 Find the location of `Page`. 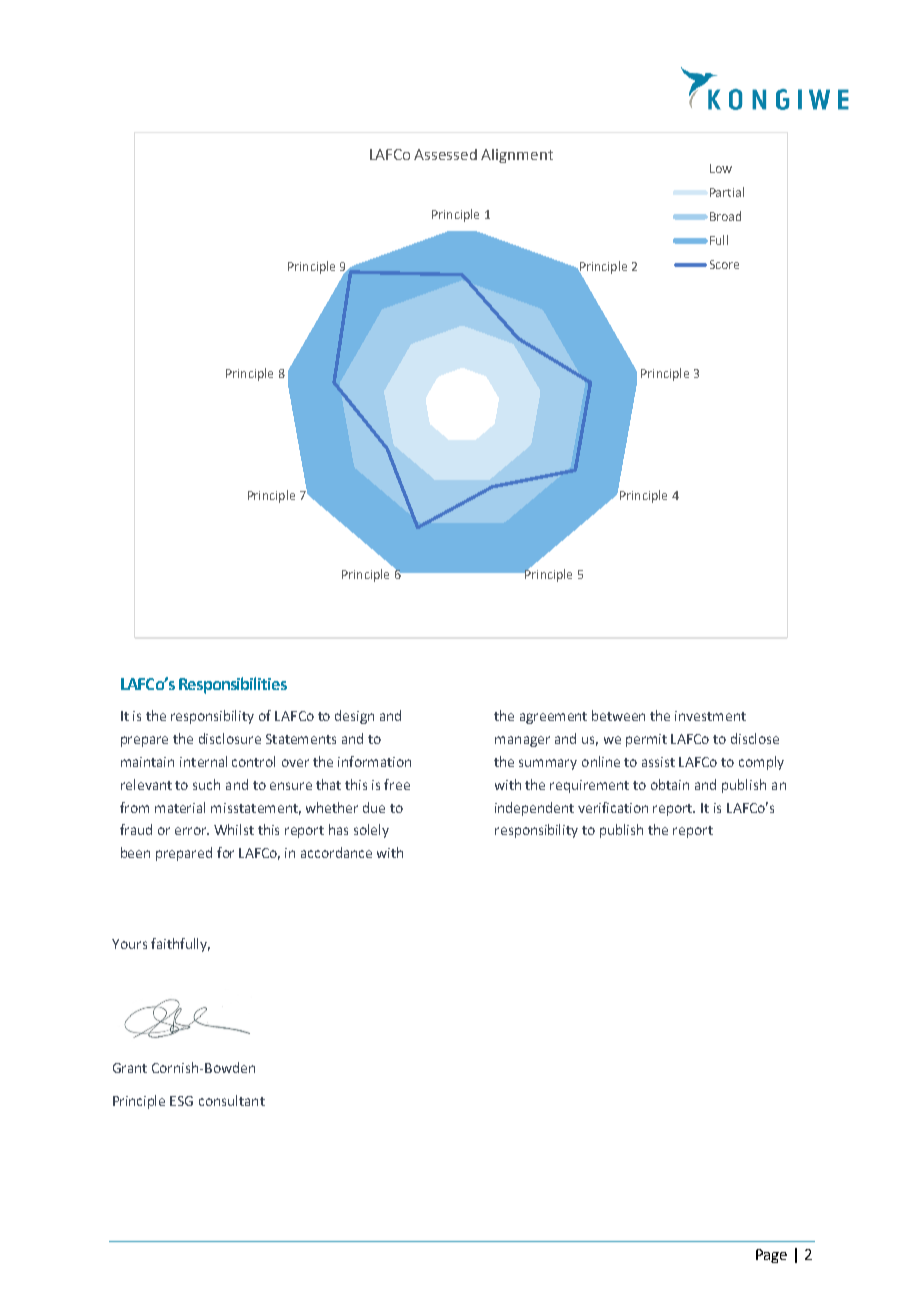

Page is located at coordinates (771, 1256).
